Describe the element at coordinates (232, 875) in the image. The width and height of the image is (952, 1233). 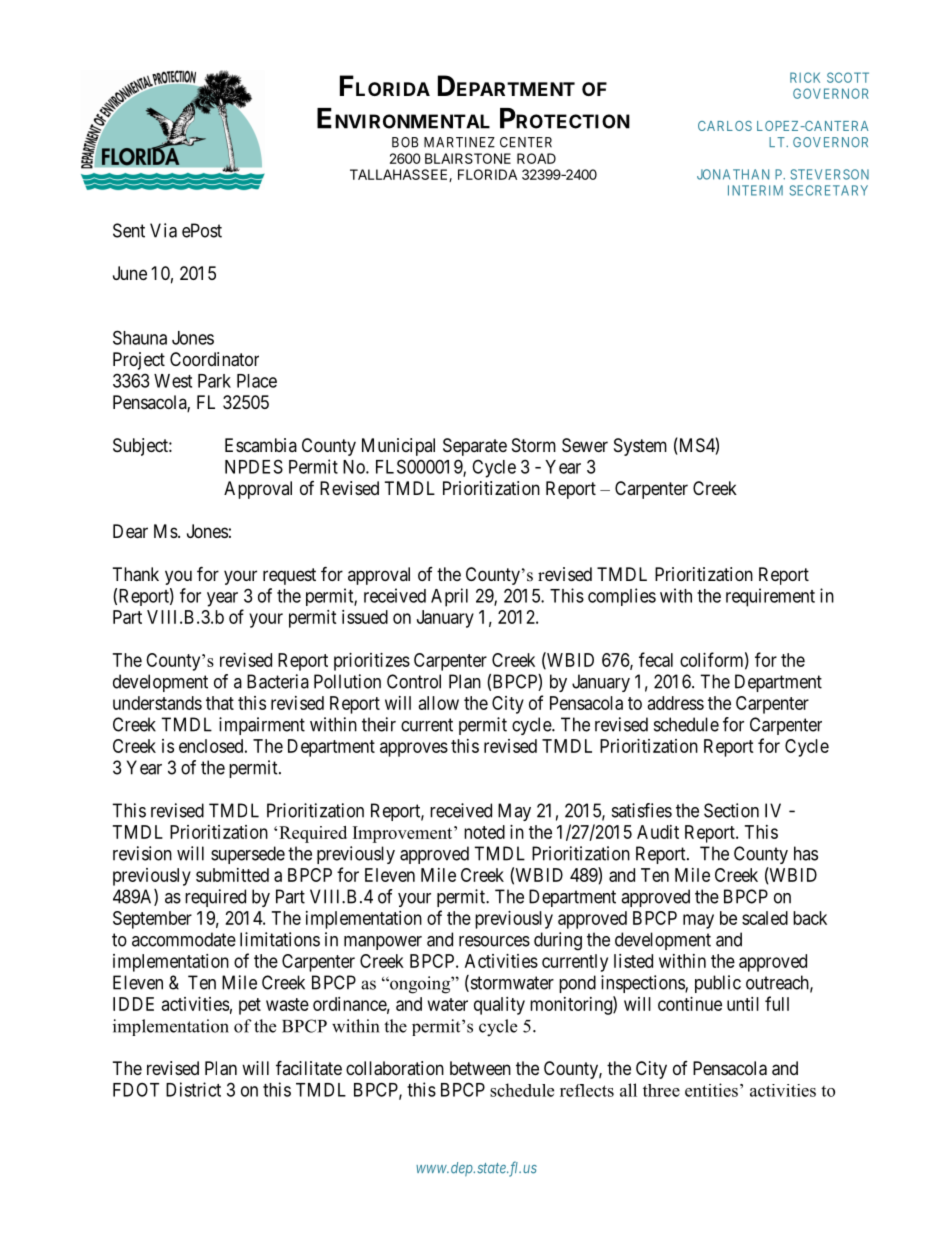
I see `submitted` at that location.
